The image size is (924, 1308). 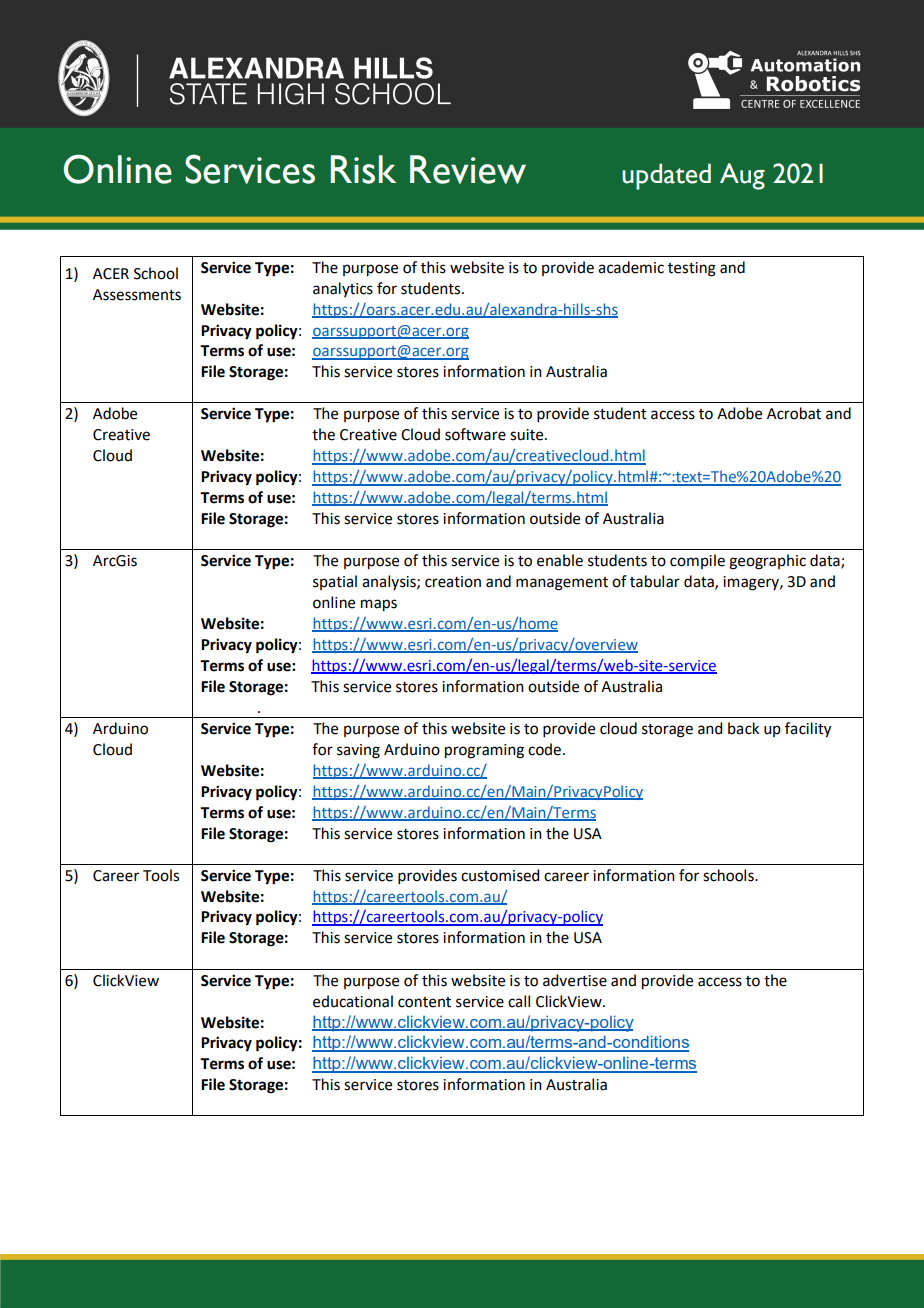 What do you see at coordinates (743, 728) in the screenshot?
I see `back` at bounding box center [743, 728].
